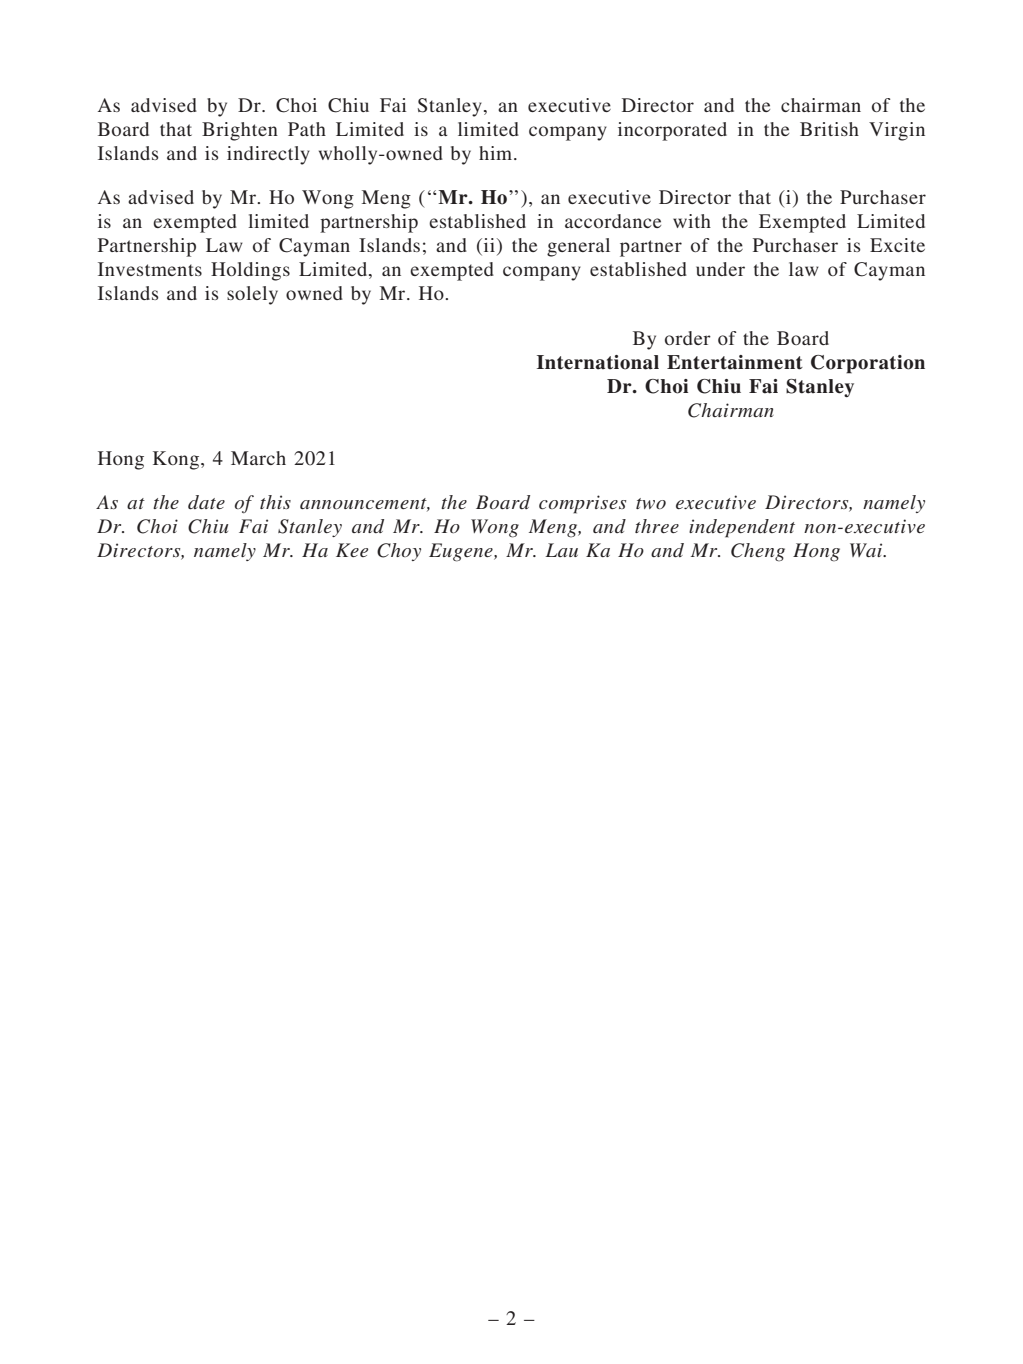  I want to click on Lau, so click(561, 550).
